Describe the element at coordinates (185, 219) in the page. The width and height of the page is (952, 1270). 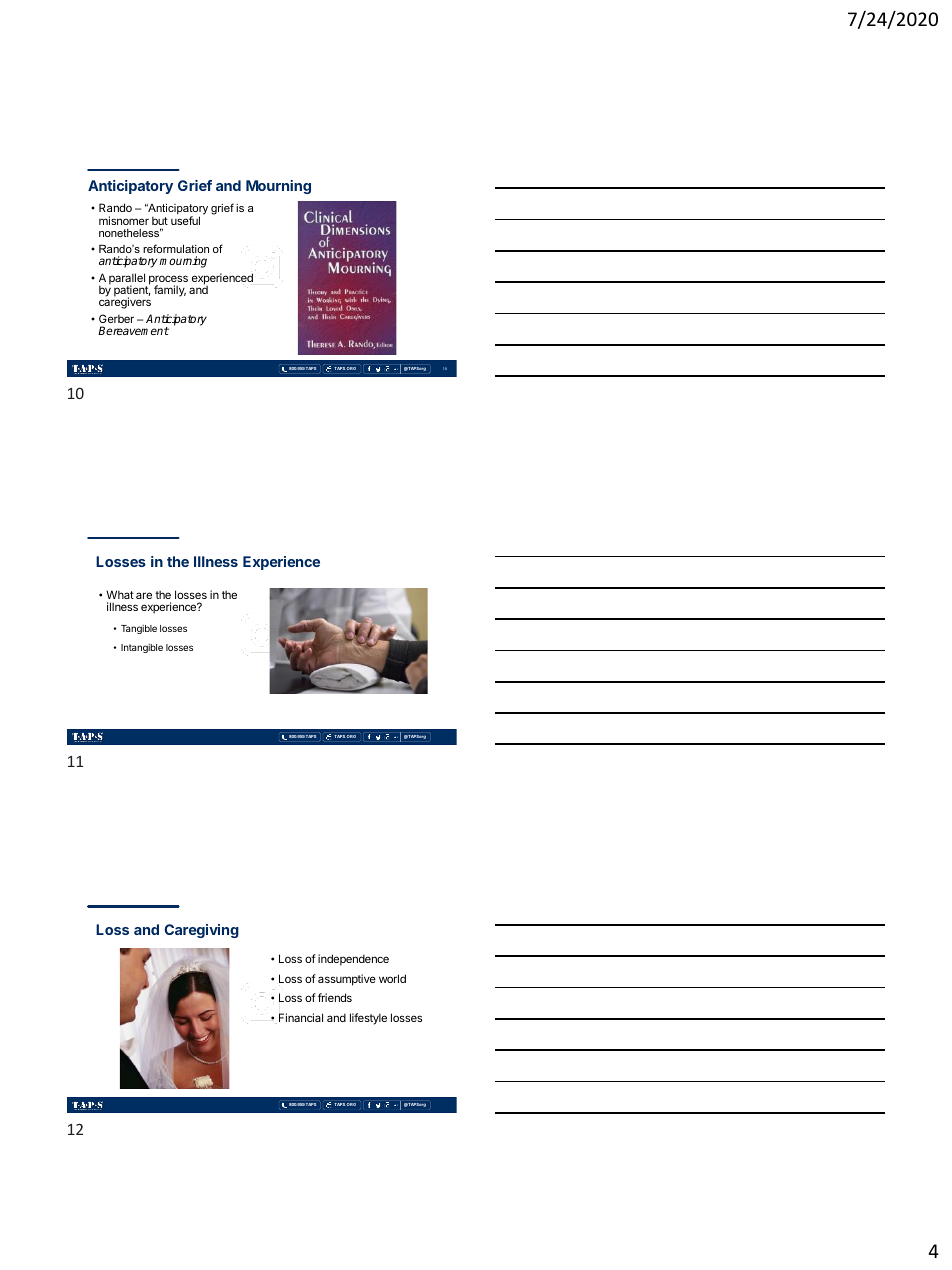
I see `useful` at that location.
